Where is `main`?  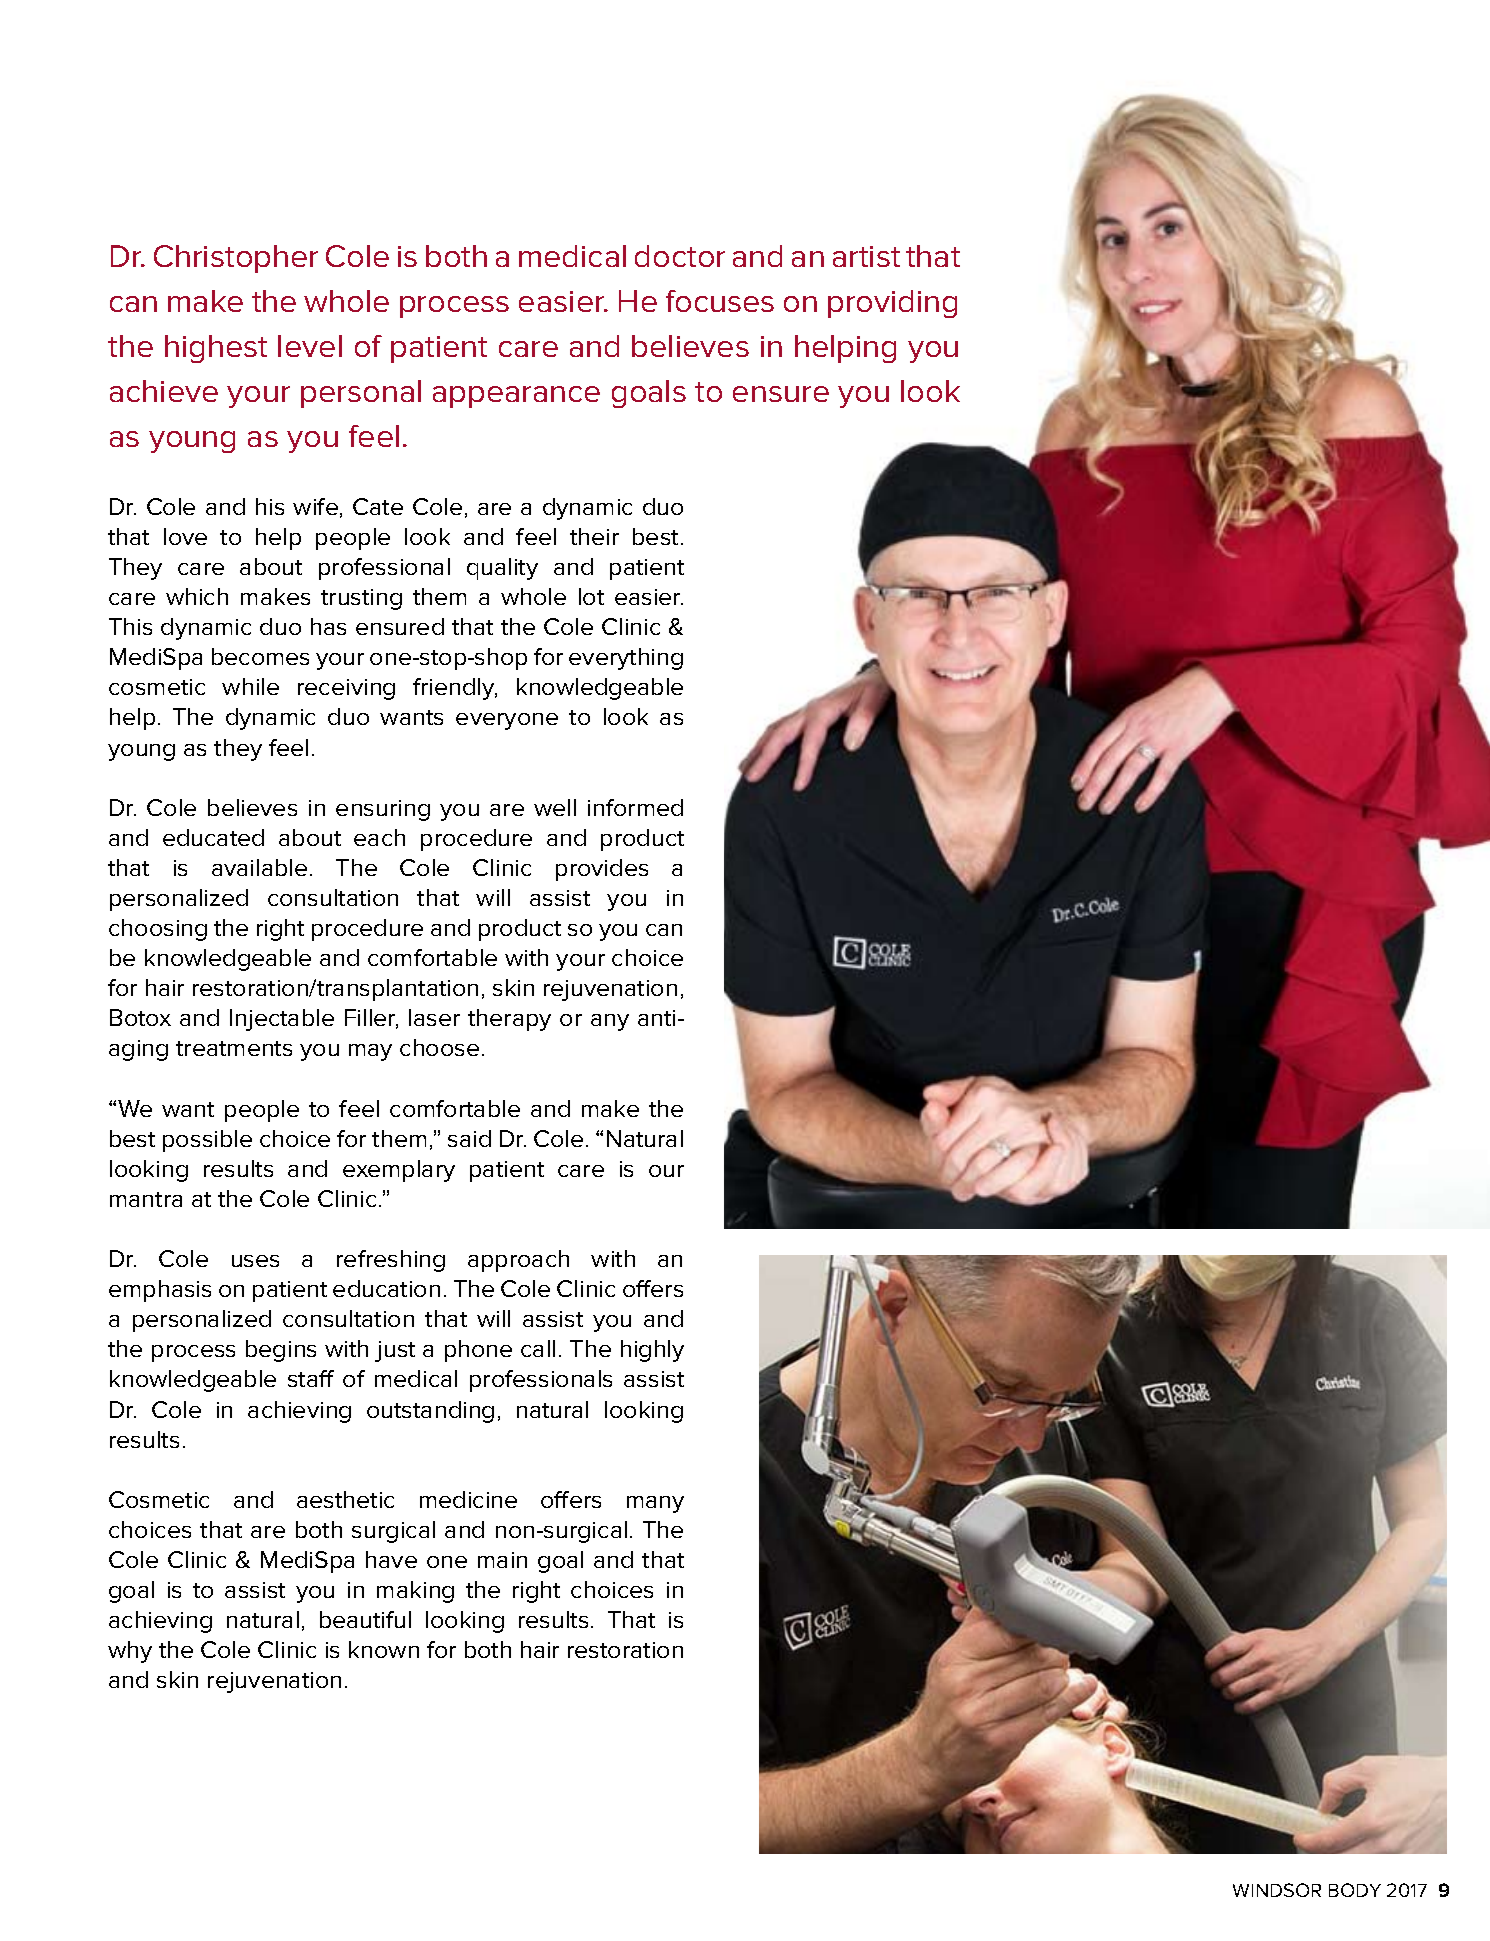
main is located at coordinates (502, 1560).
